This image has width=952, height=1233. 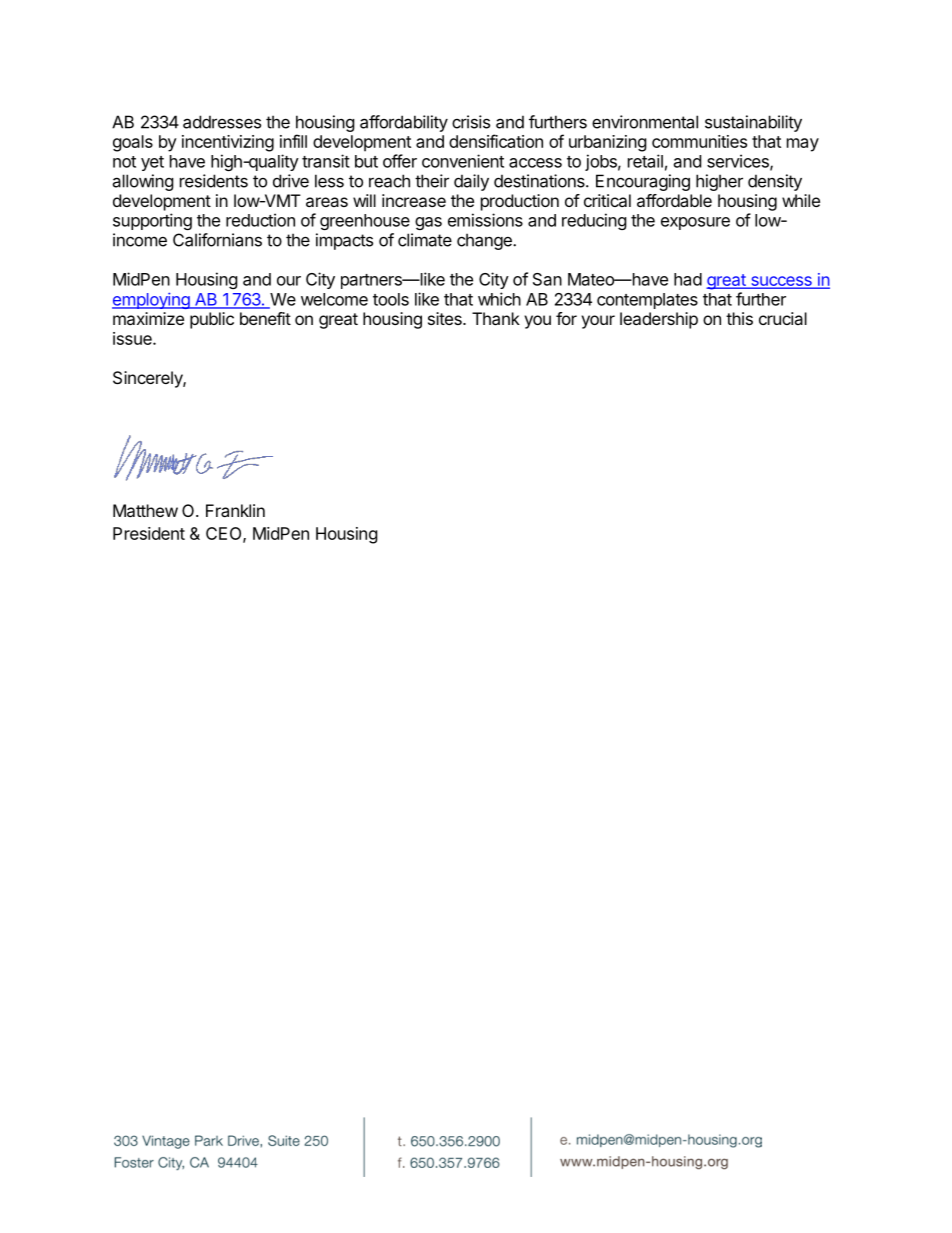 I want to click on CEO, so click(x=225, y=534).
